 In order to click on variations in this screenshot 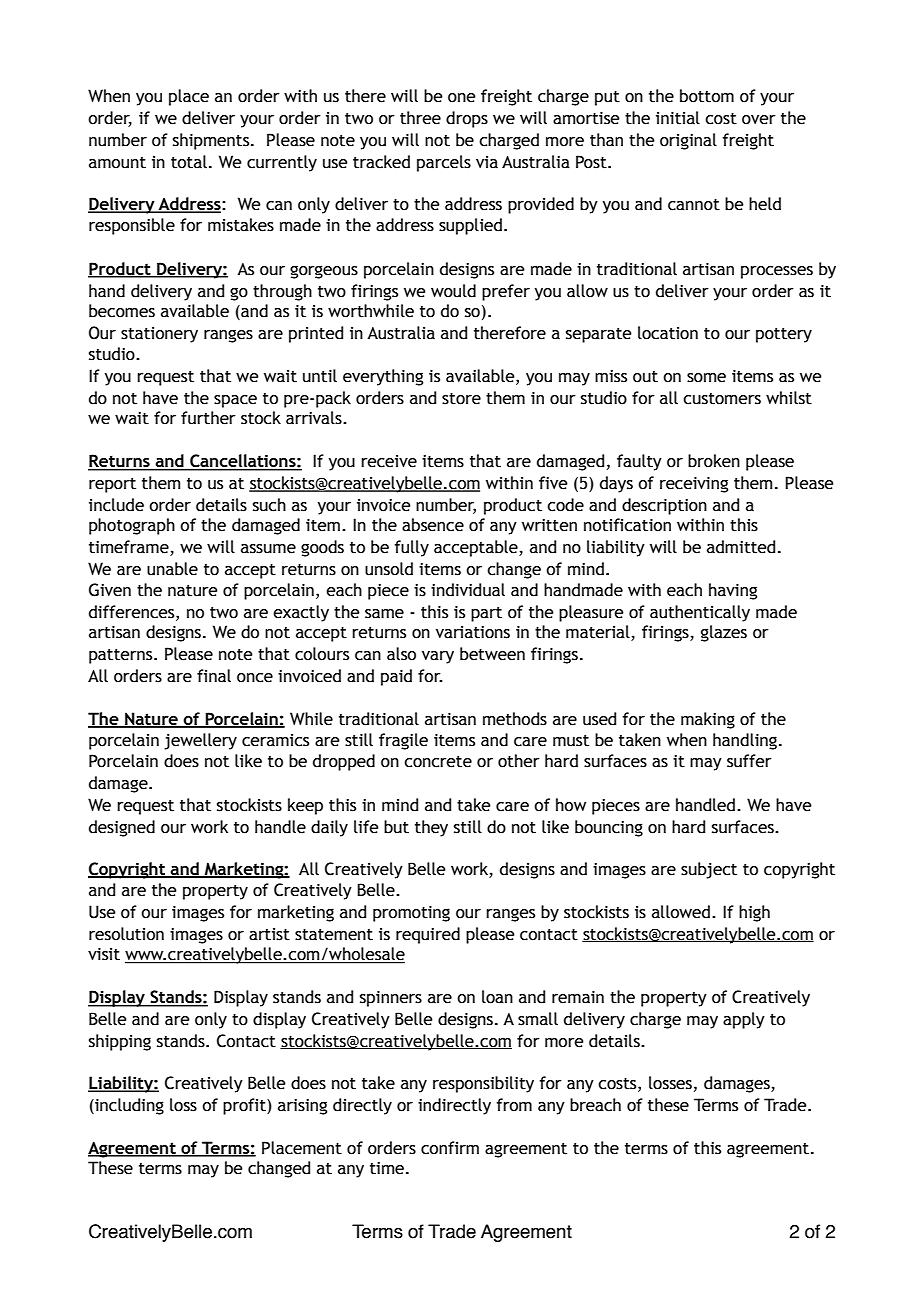, I will do `click(473, 632)`.
